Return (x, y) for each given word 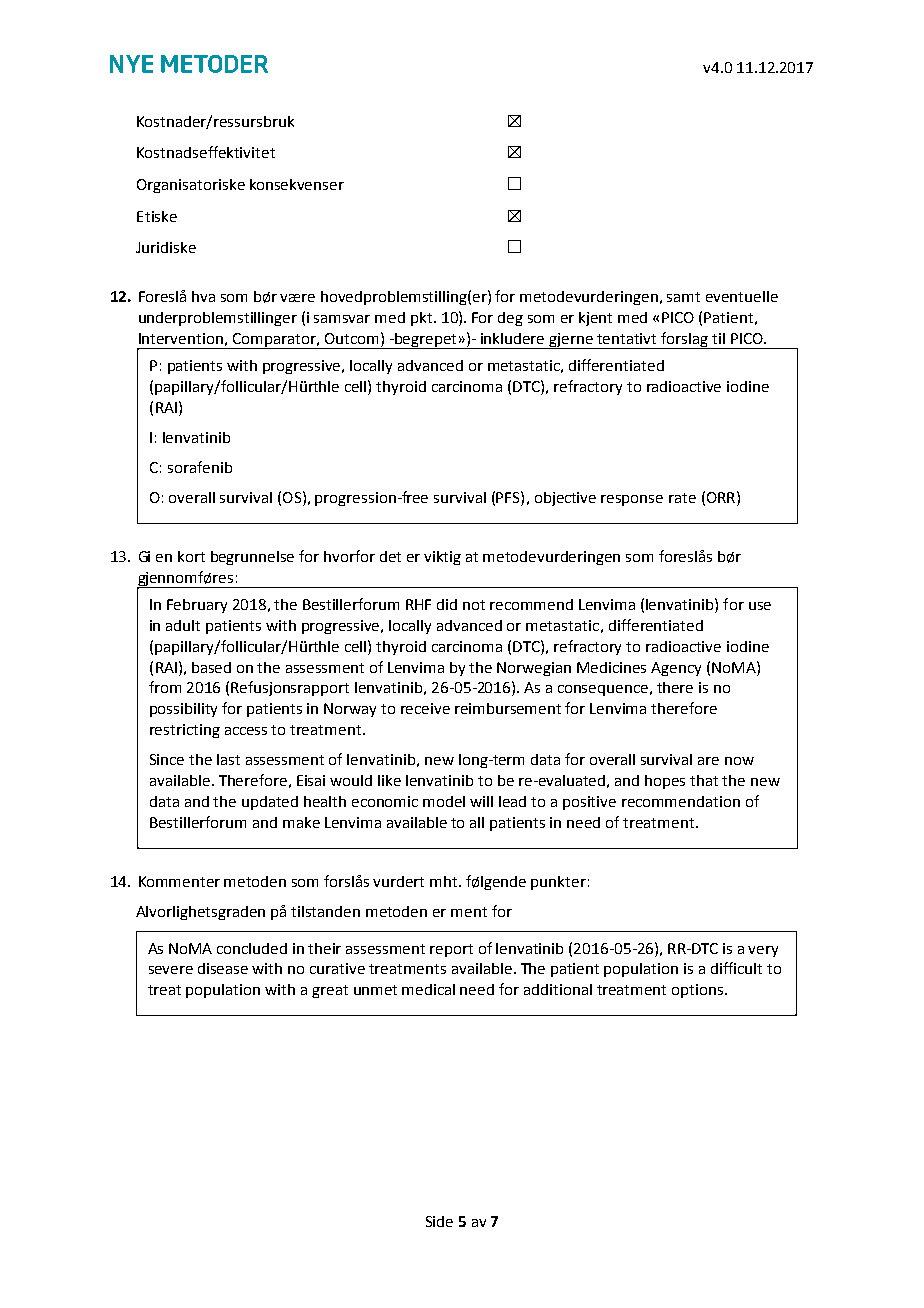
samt (683, 297)
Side (439, 1221)
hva (203, 296)
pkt (423, 319)
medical (428, 989)
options (699, 991)
